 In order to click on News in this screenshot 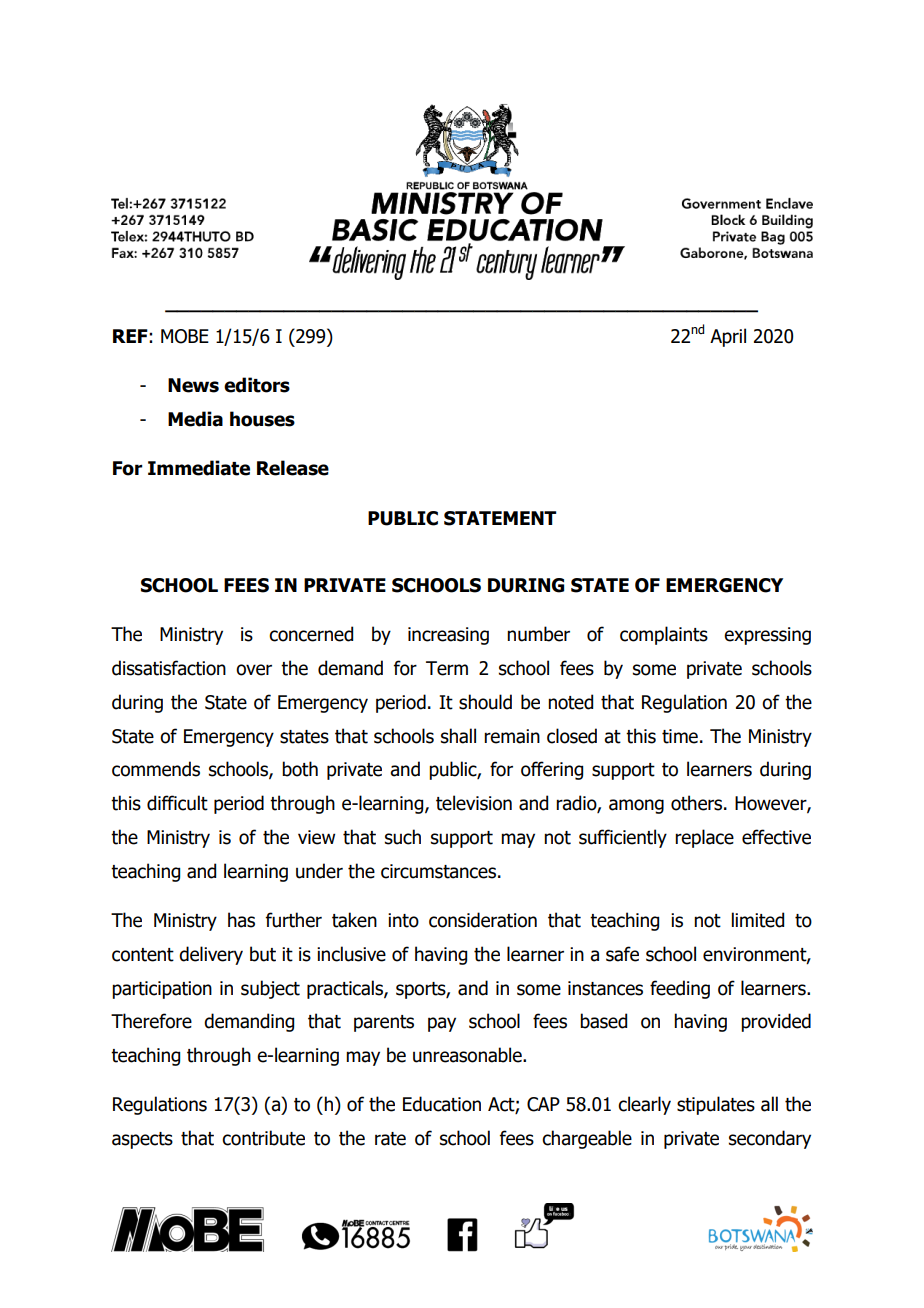, I will do `click(193, 385)`.
